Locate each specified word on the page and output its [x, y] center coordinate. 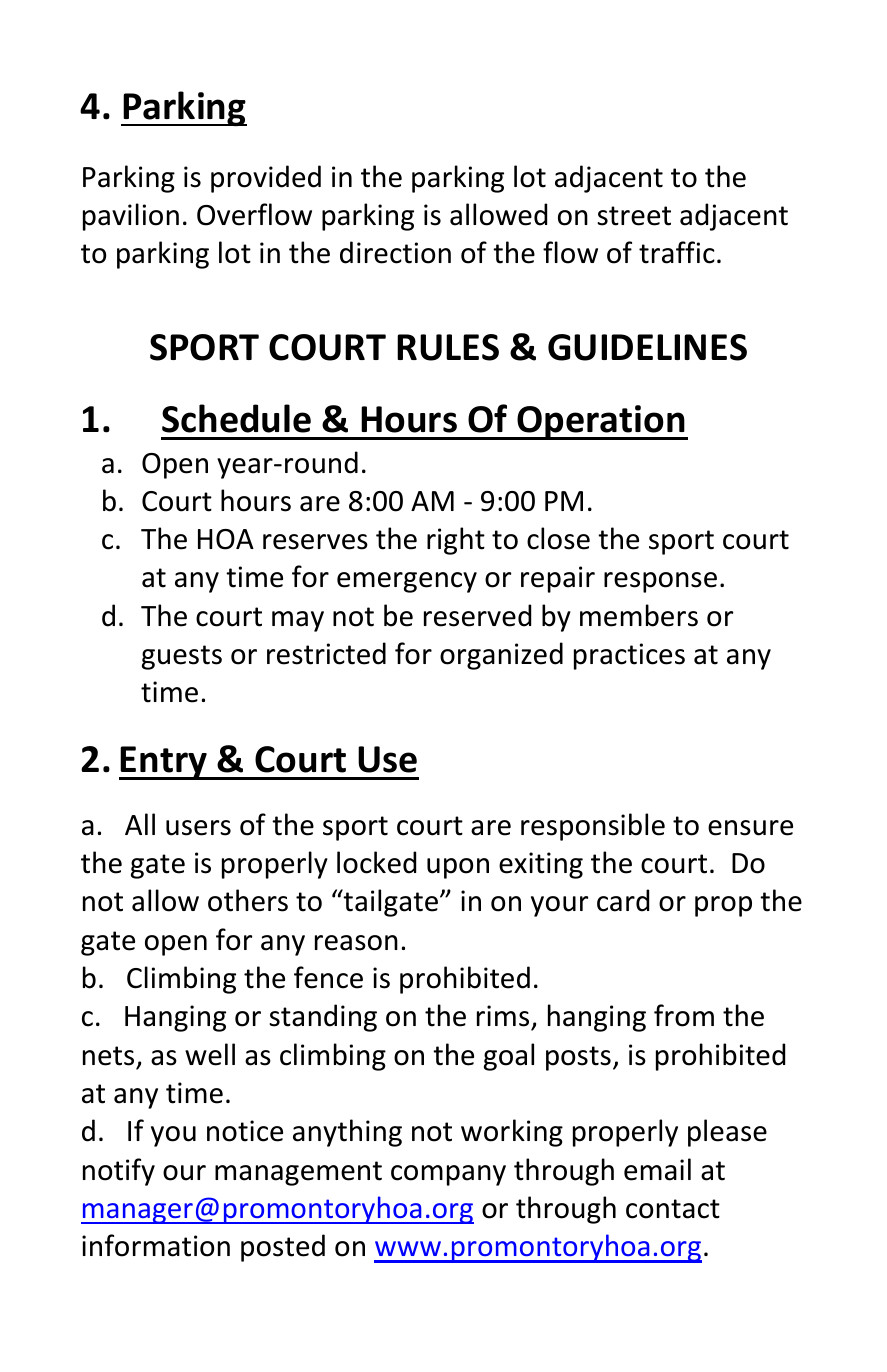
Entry [164, 763]
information [156, 1245]
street [634, 216]
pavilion [131, 217]
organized [501, 656]
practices [629, 656]
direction [395, 252]
